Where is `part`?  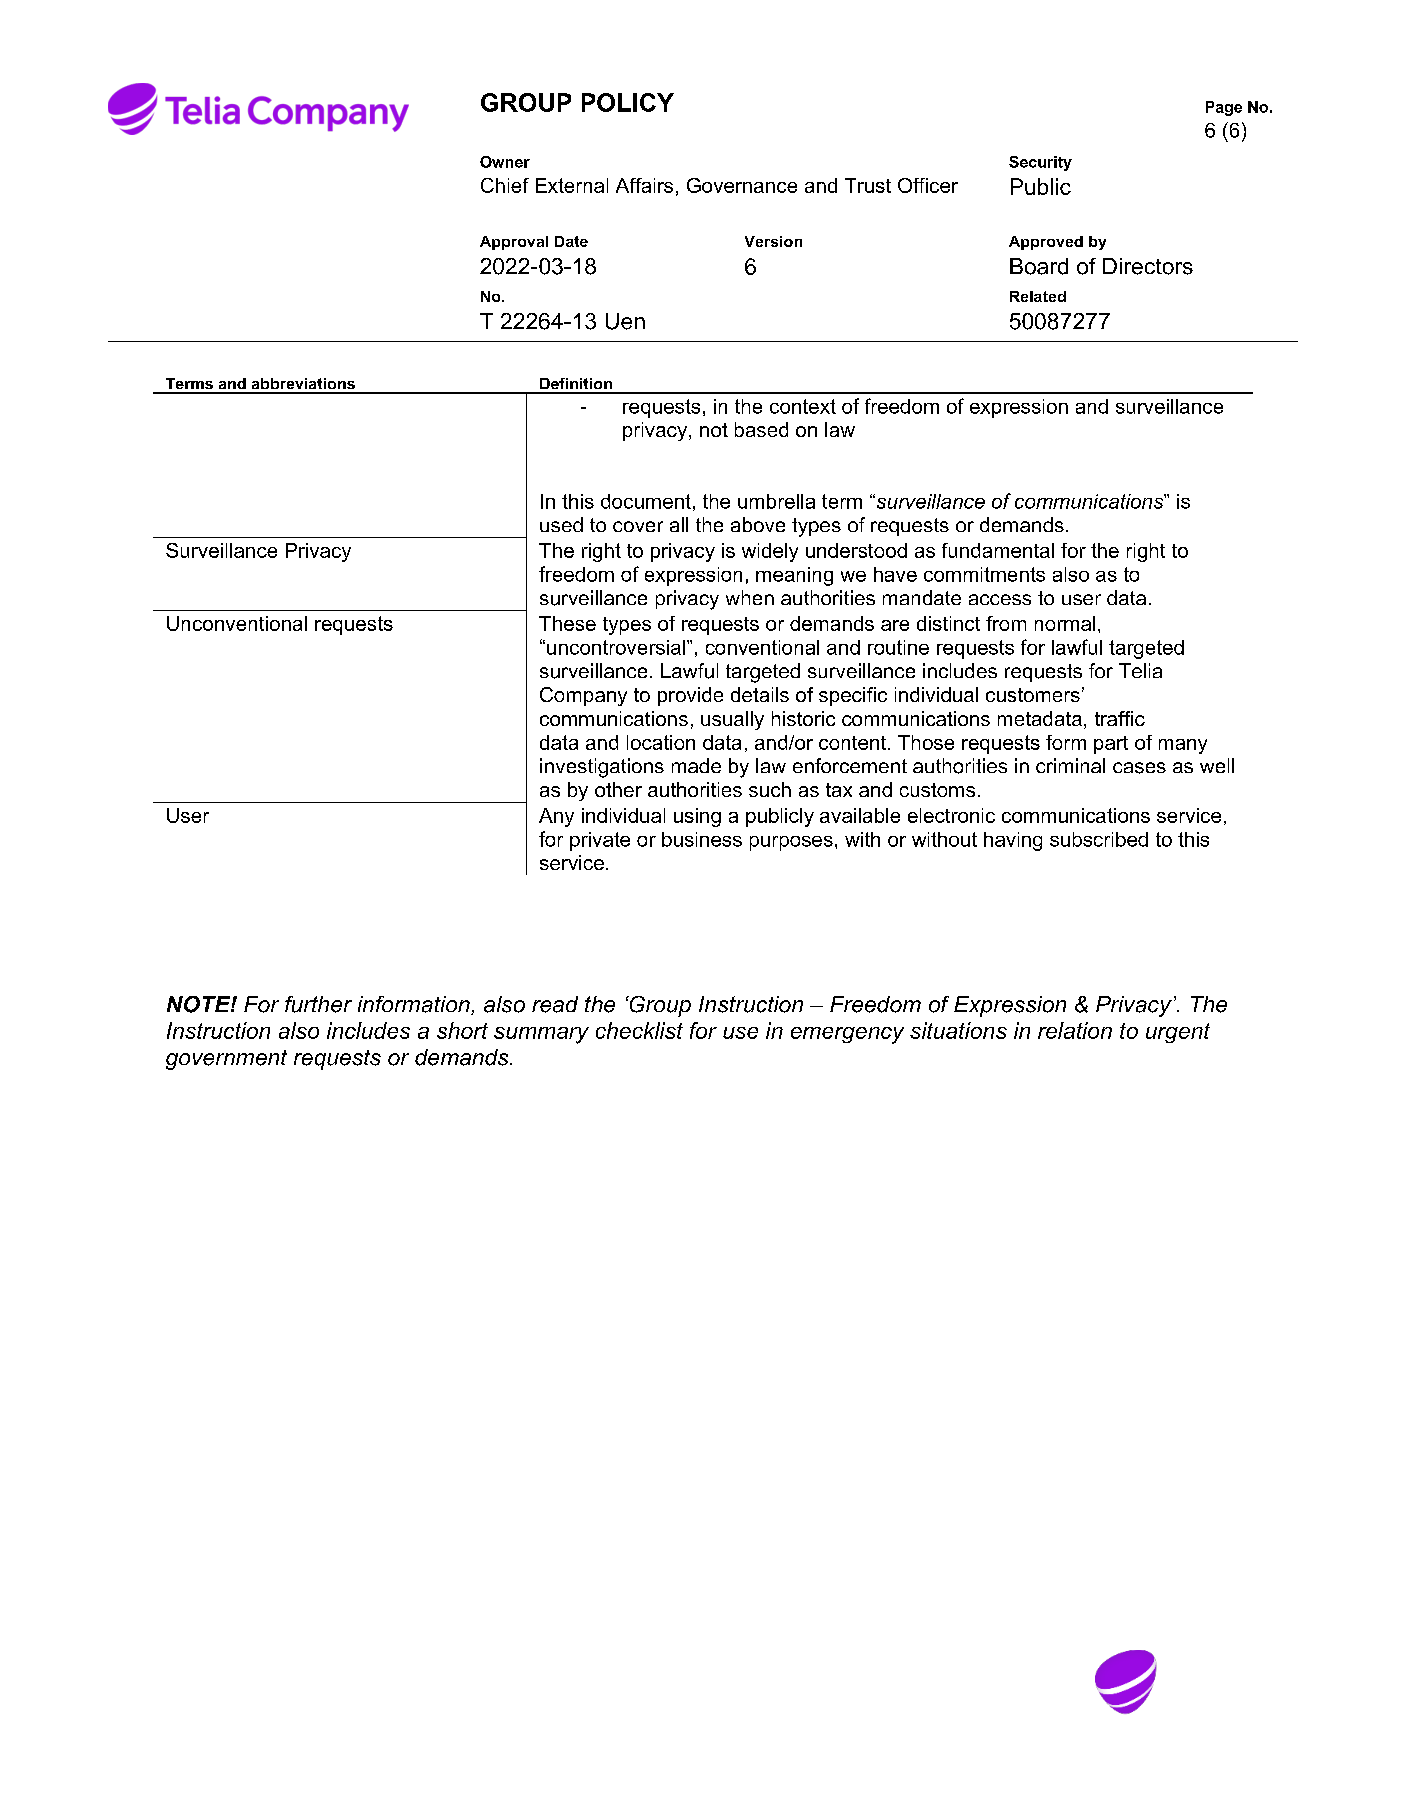
part is located at coordinates (1111, 745).
